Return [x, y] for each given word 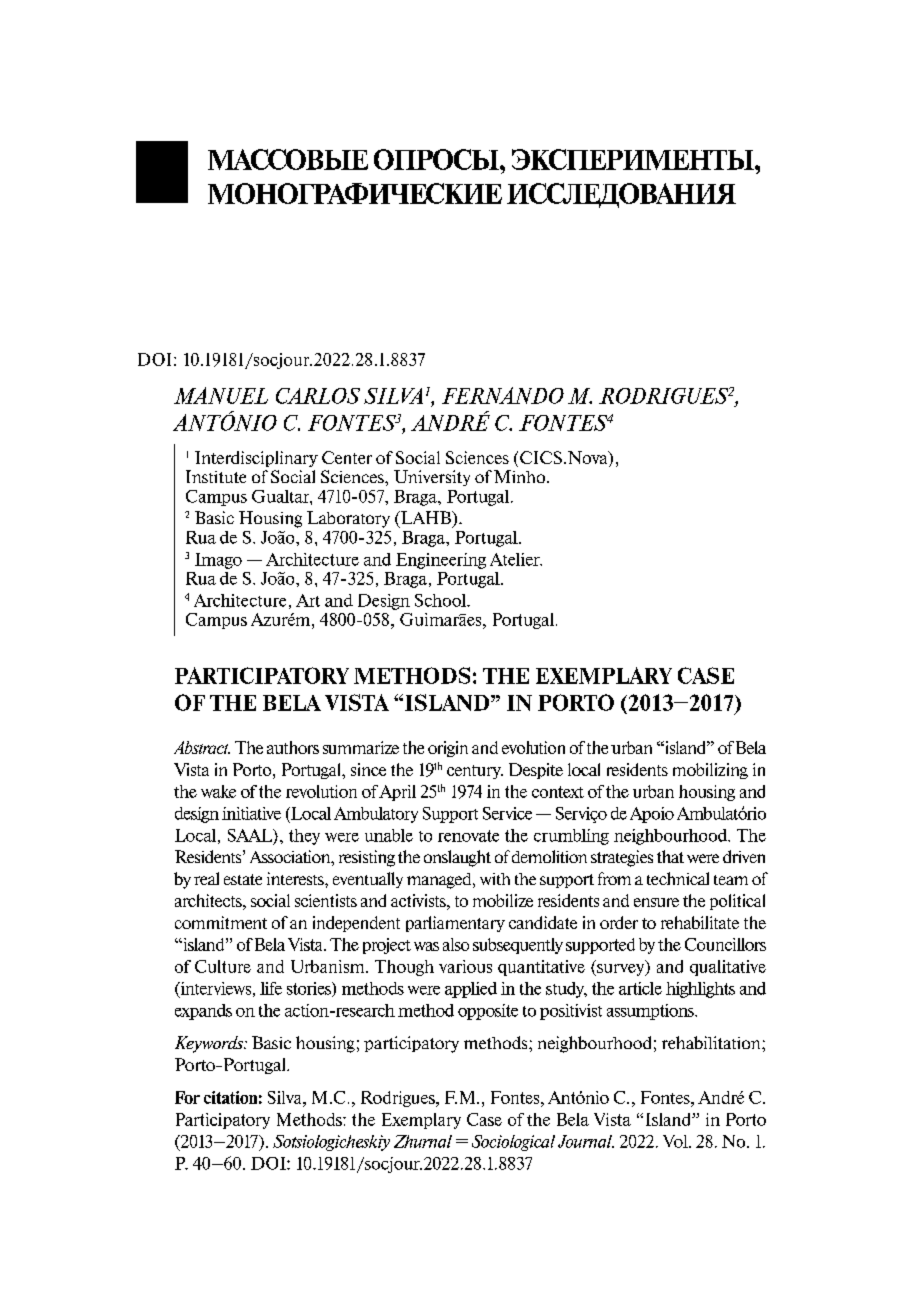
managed [440, 881]
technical [678, 878]
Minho [521, 476]
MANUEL [221, 395]
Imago [218, 561]
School [442, 600]
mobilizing [710, 771]
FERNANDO [503, 395]
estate [243, 879]
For [187, 1097]
